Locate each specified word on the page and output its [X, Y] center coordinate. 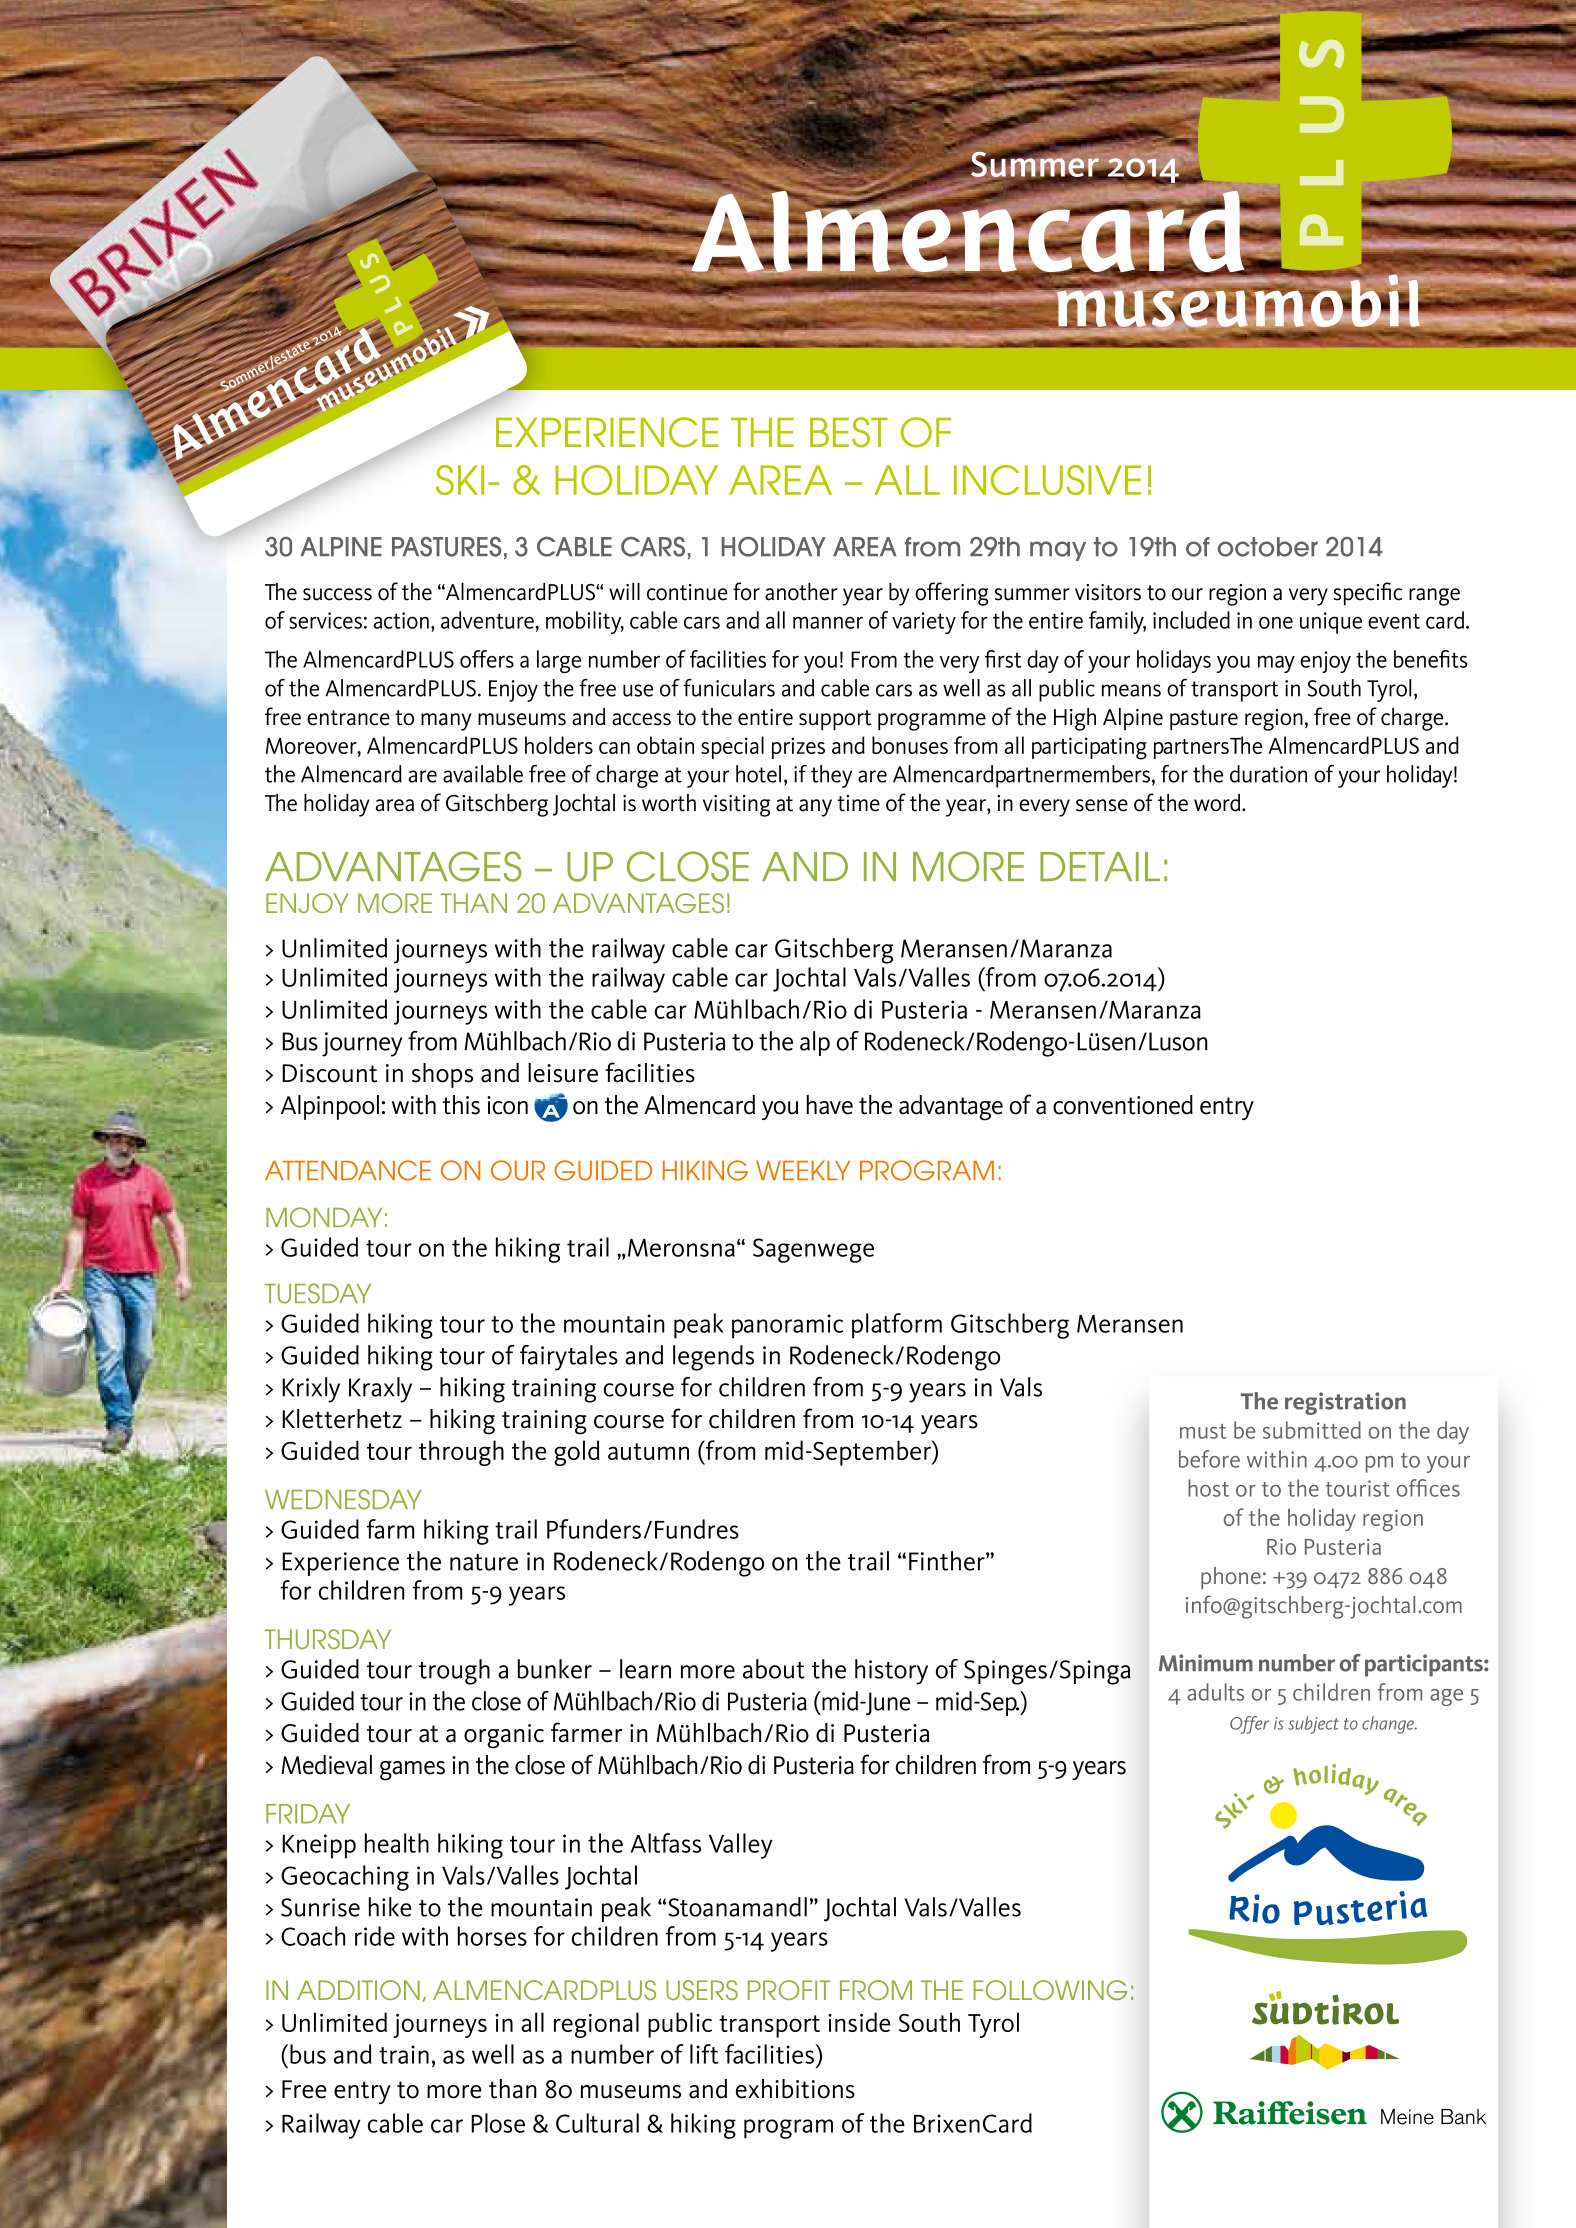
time [859, 803]
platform [897, 1326]
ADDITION [358, 1990]
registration [1345, 1403]
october [1268, 547]
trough [454, 1672]
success [337, 594]
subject [1313, 1725]
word [1218, 803]
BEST [849, 432]
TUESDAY [318, 1293]
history [891, 1672]
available [483, 774]
